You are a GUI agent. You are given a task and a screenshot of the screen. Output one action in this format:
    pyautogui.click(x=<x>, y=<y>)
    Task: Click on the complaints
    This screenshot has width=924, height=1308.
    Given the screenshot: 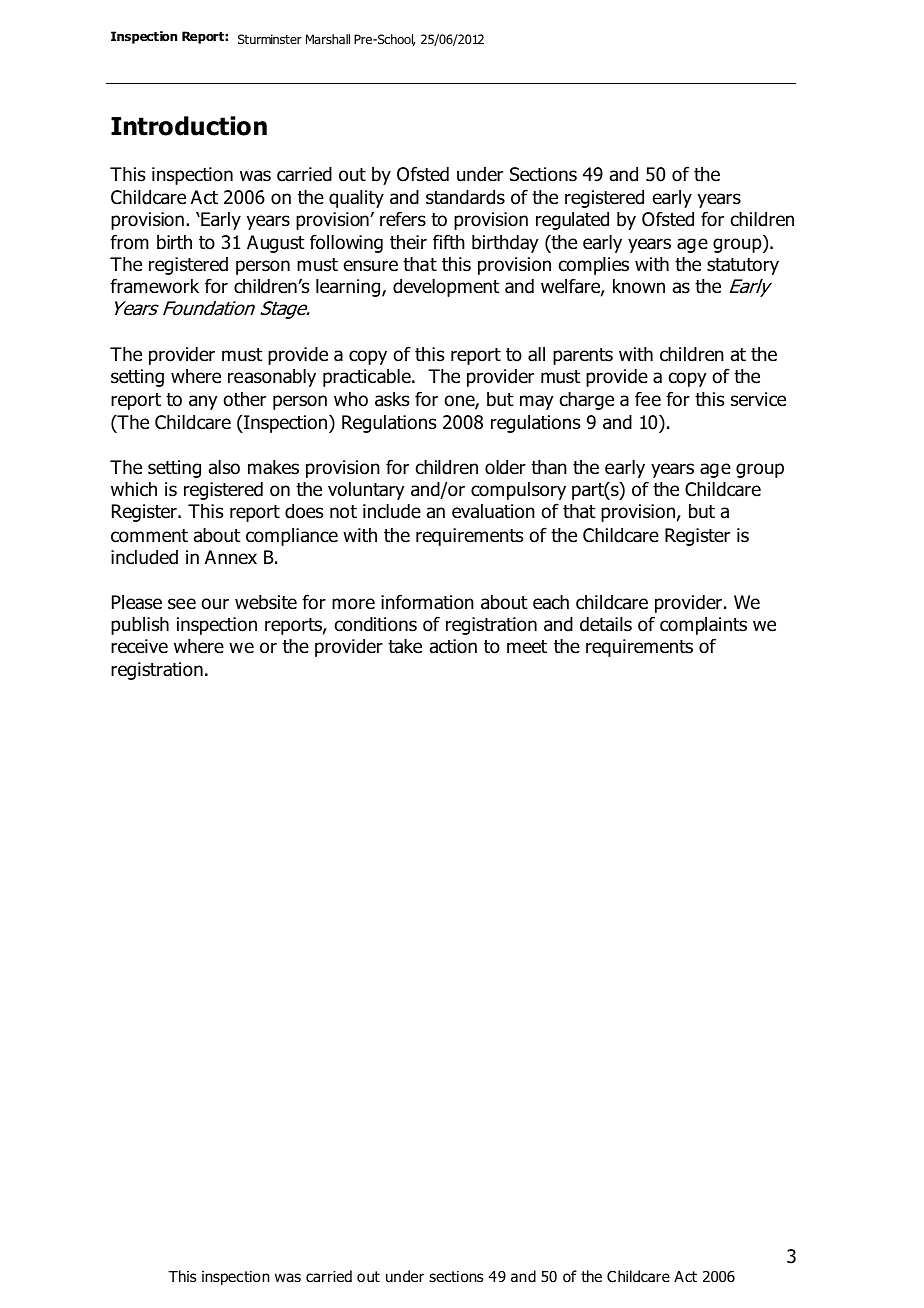 What is the action you would take?
    pyautogui.click(x=703, y=626)
